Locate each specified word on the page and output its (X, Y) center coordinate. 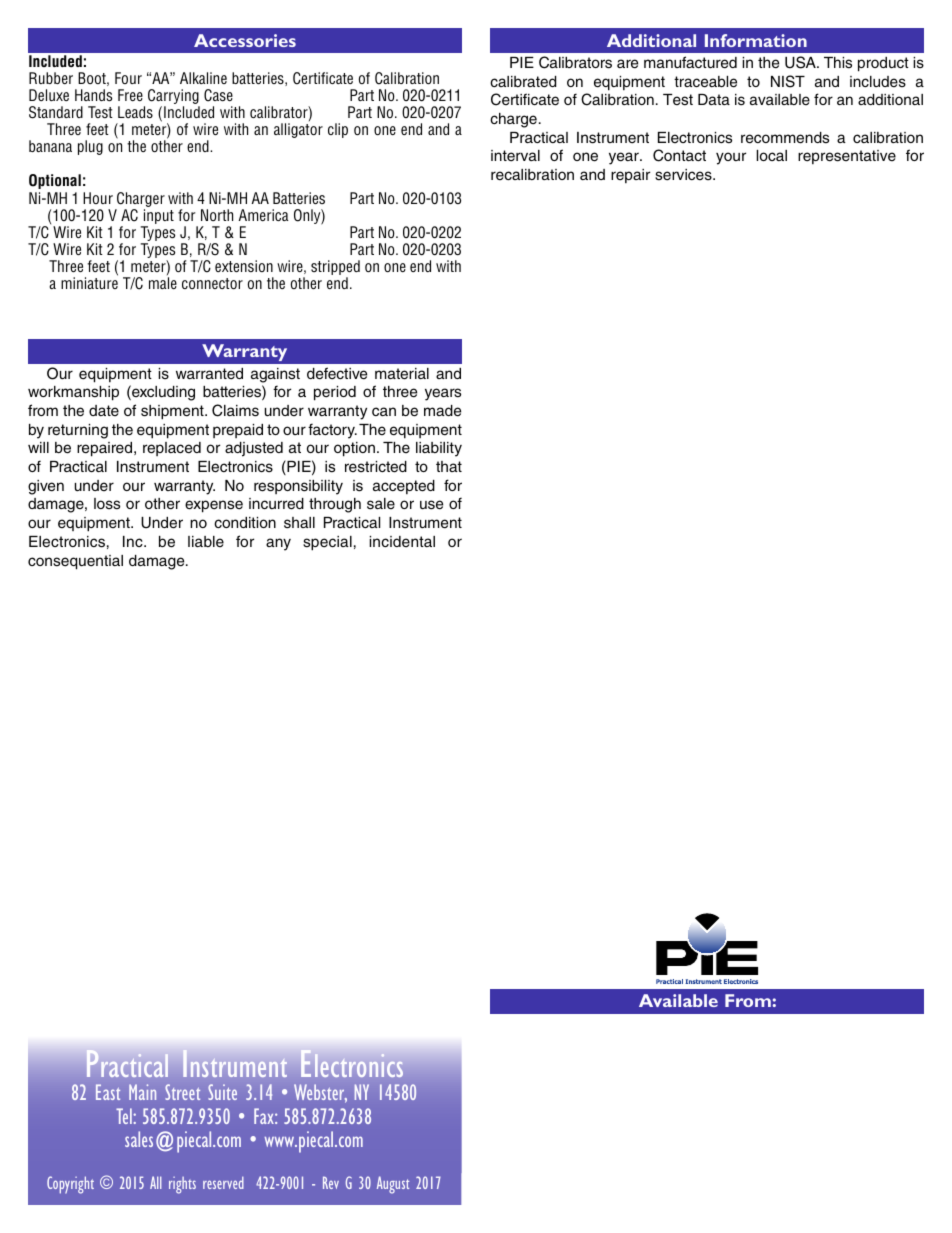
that (449, 466)
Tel (125, 1116)
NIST (788, 81)
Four (128, 78)
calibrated (523, 82)
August (393, 1185)
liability (439, 449)
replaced (172, 449)
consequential (75, 562)
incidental (402, 541)
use (431, 505)
